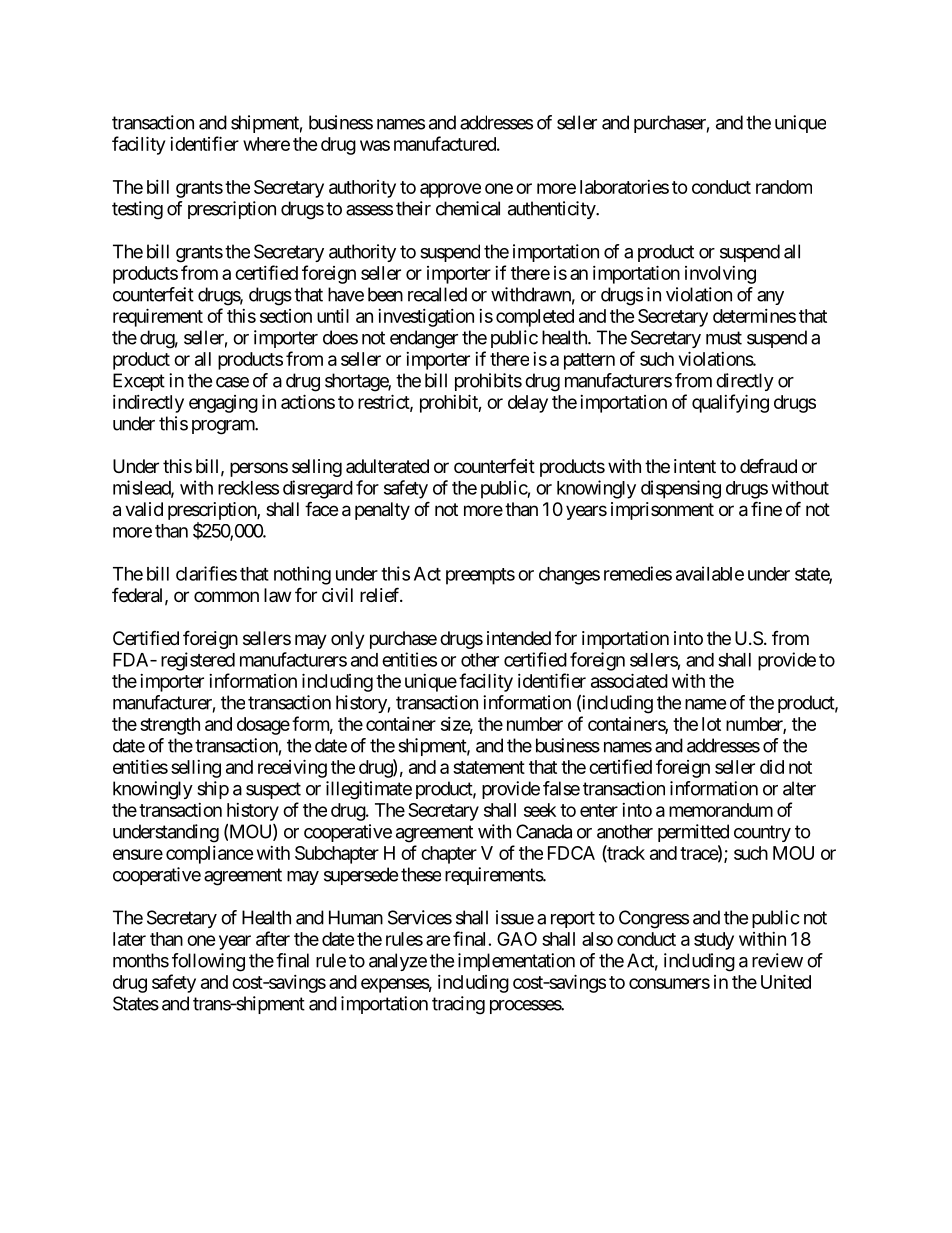  Describe the element at coordinates (137, 210) in the screenshot. I see `testing` at that location.
